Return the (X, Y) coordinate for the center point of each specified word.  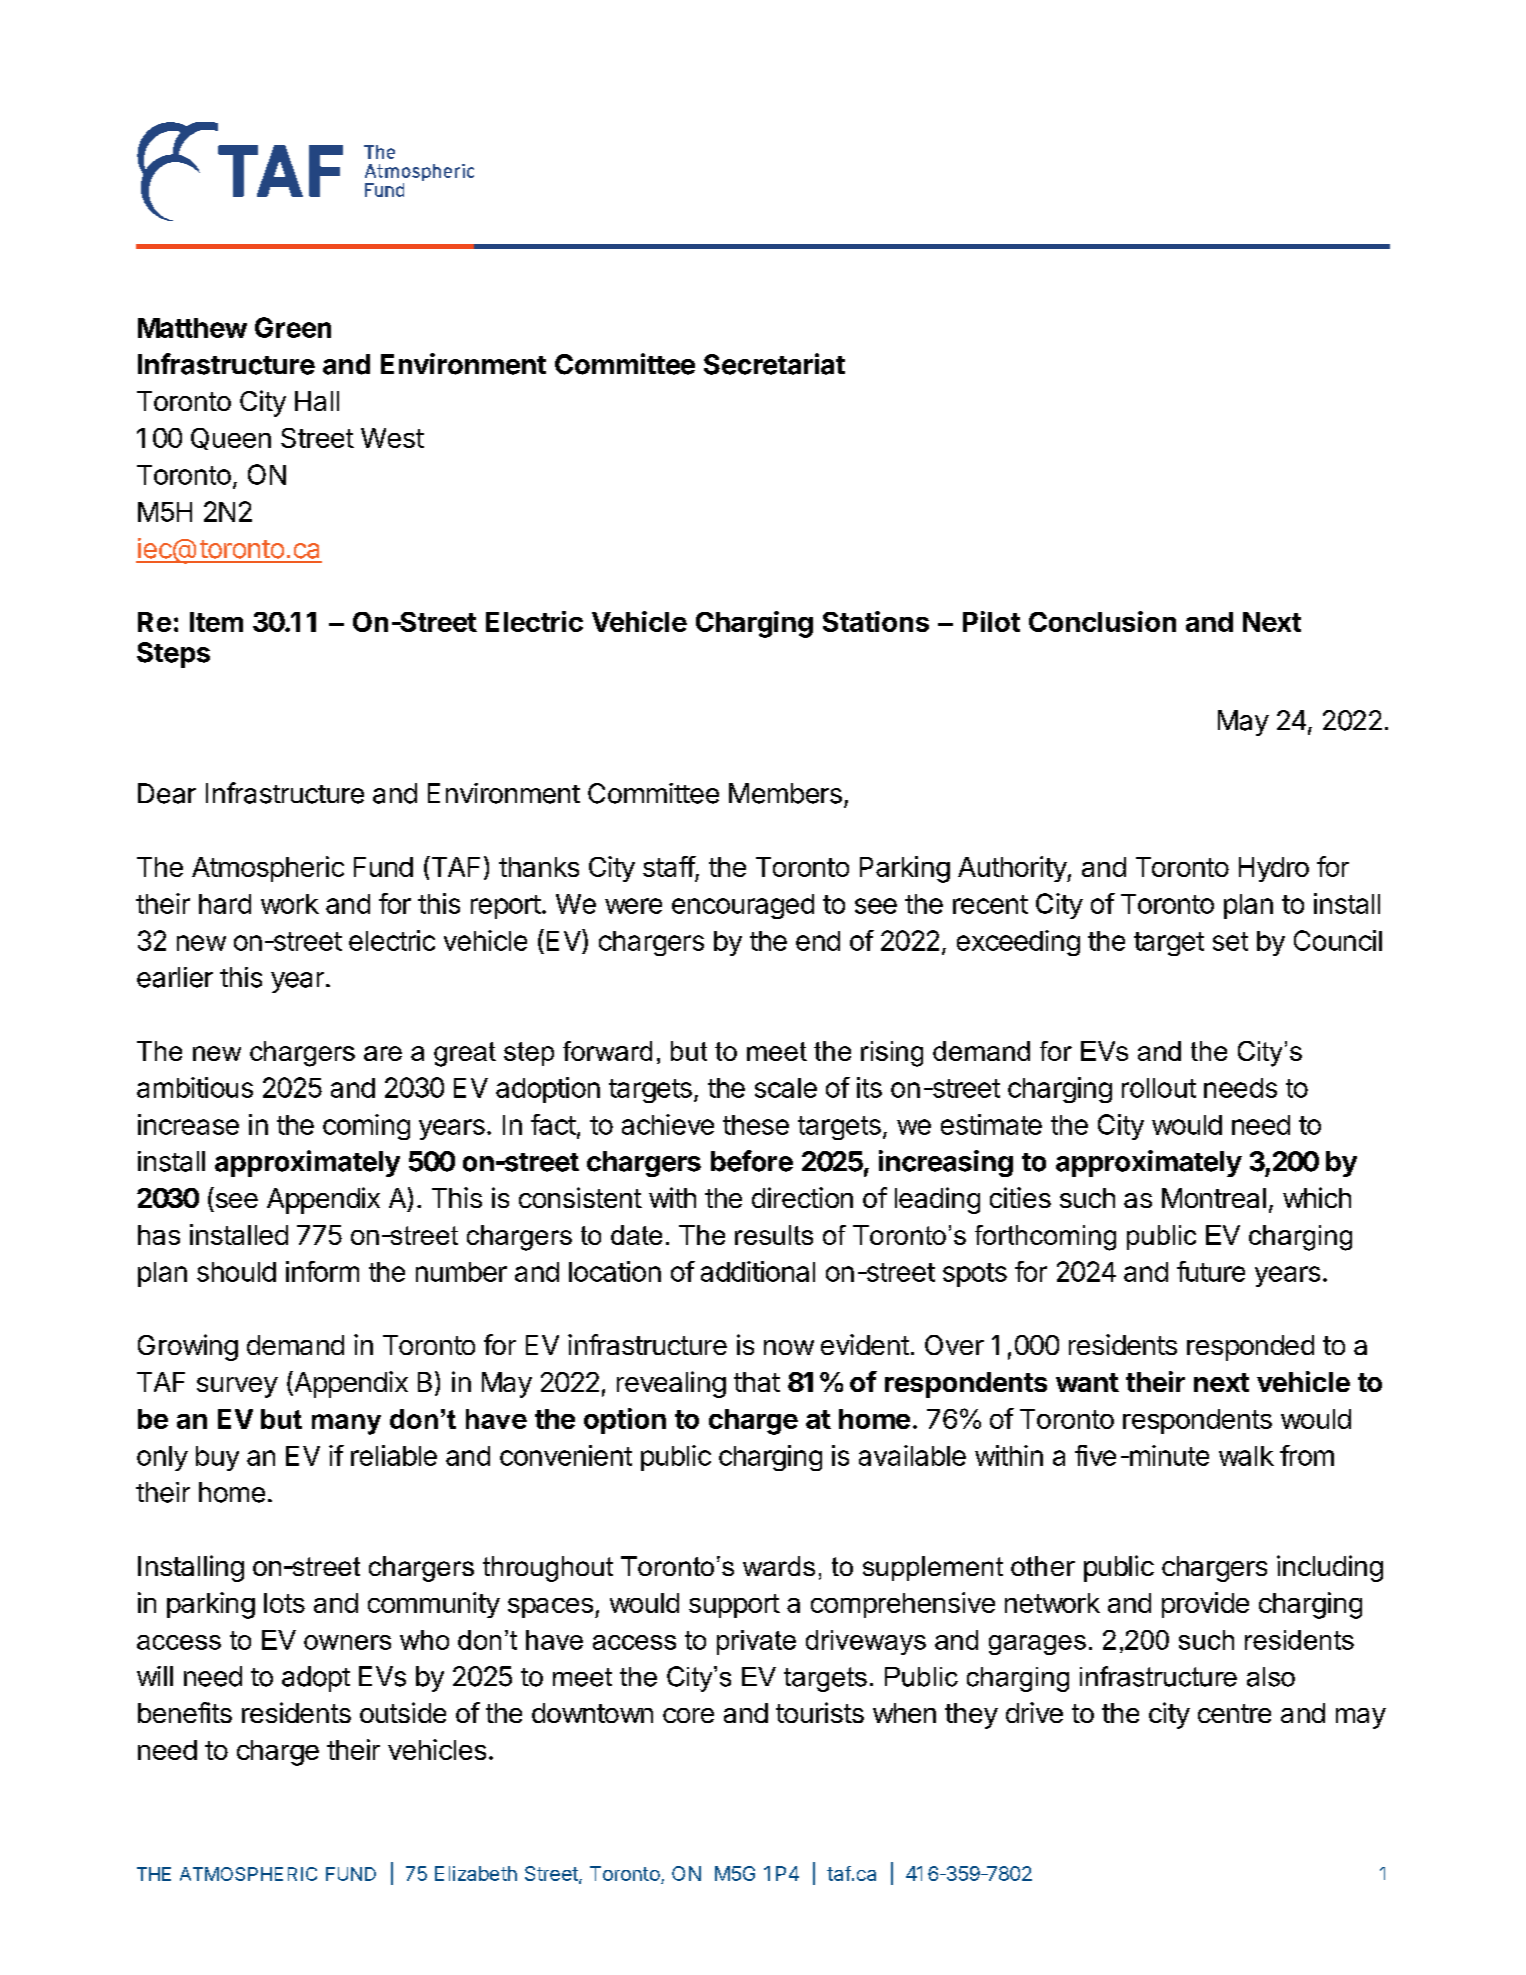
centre (1234, 1713)
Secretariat (774, 364)
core (688, 1715)
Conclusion (1102, 621)
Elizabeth (476, 1873)
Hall (317, 401)
